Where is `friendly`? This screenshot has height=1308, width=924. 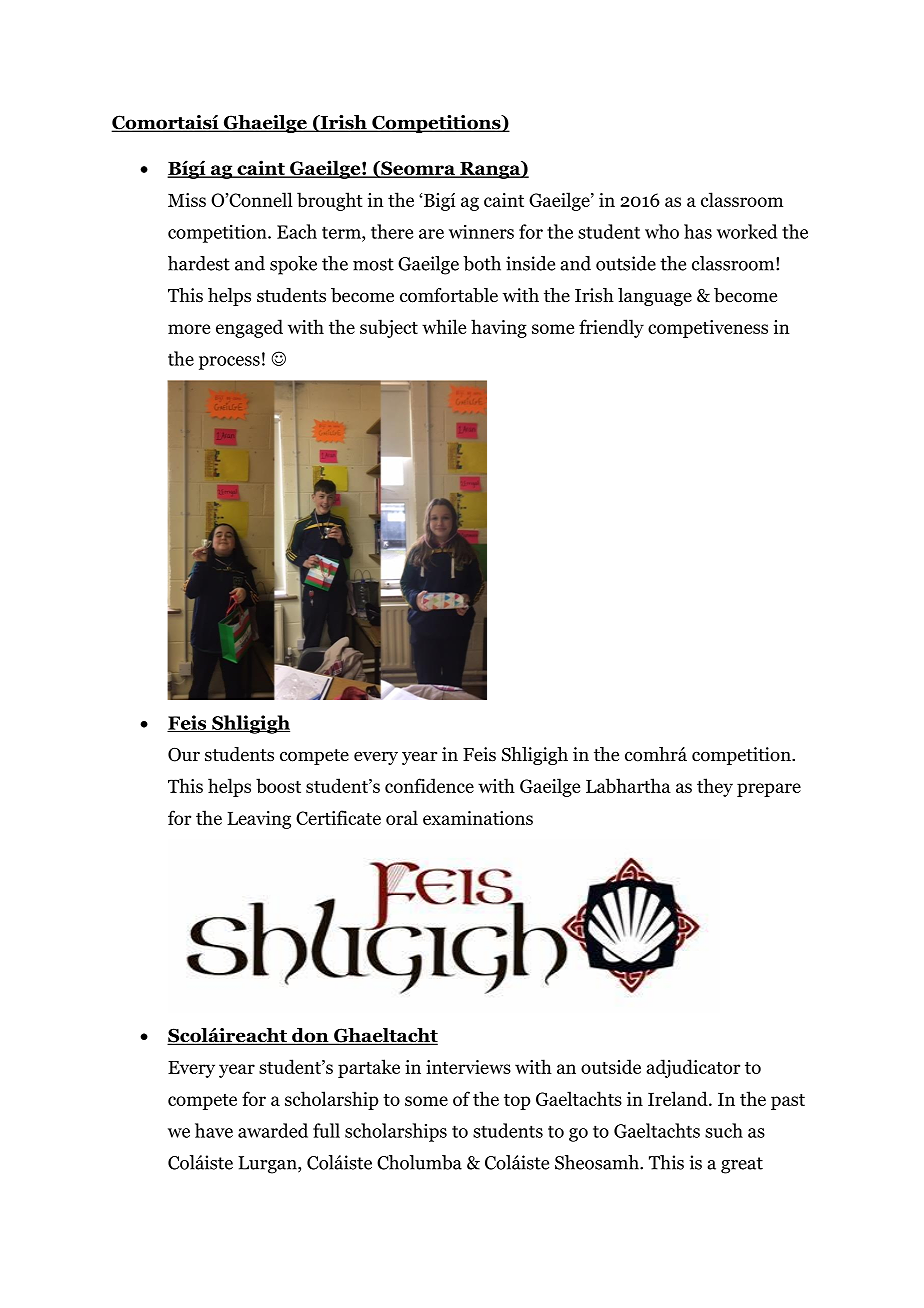 friendly is located at coordinates (611, 328).
